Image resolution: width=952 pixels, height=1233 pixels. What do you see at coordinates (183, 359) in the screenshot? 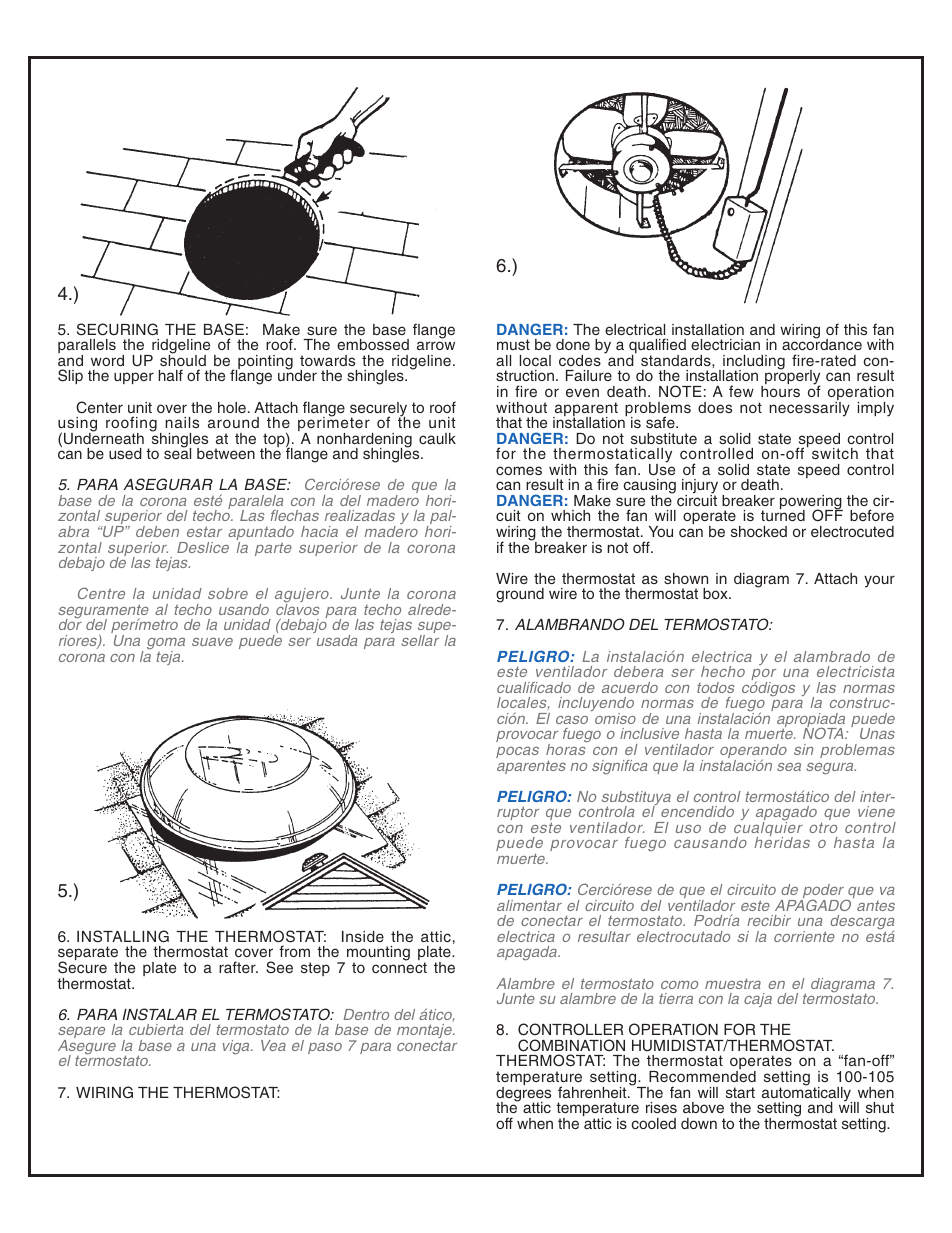
I see `should` at bounding box center [183, 359].
